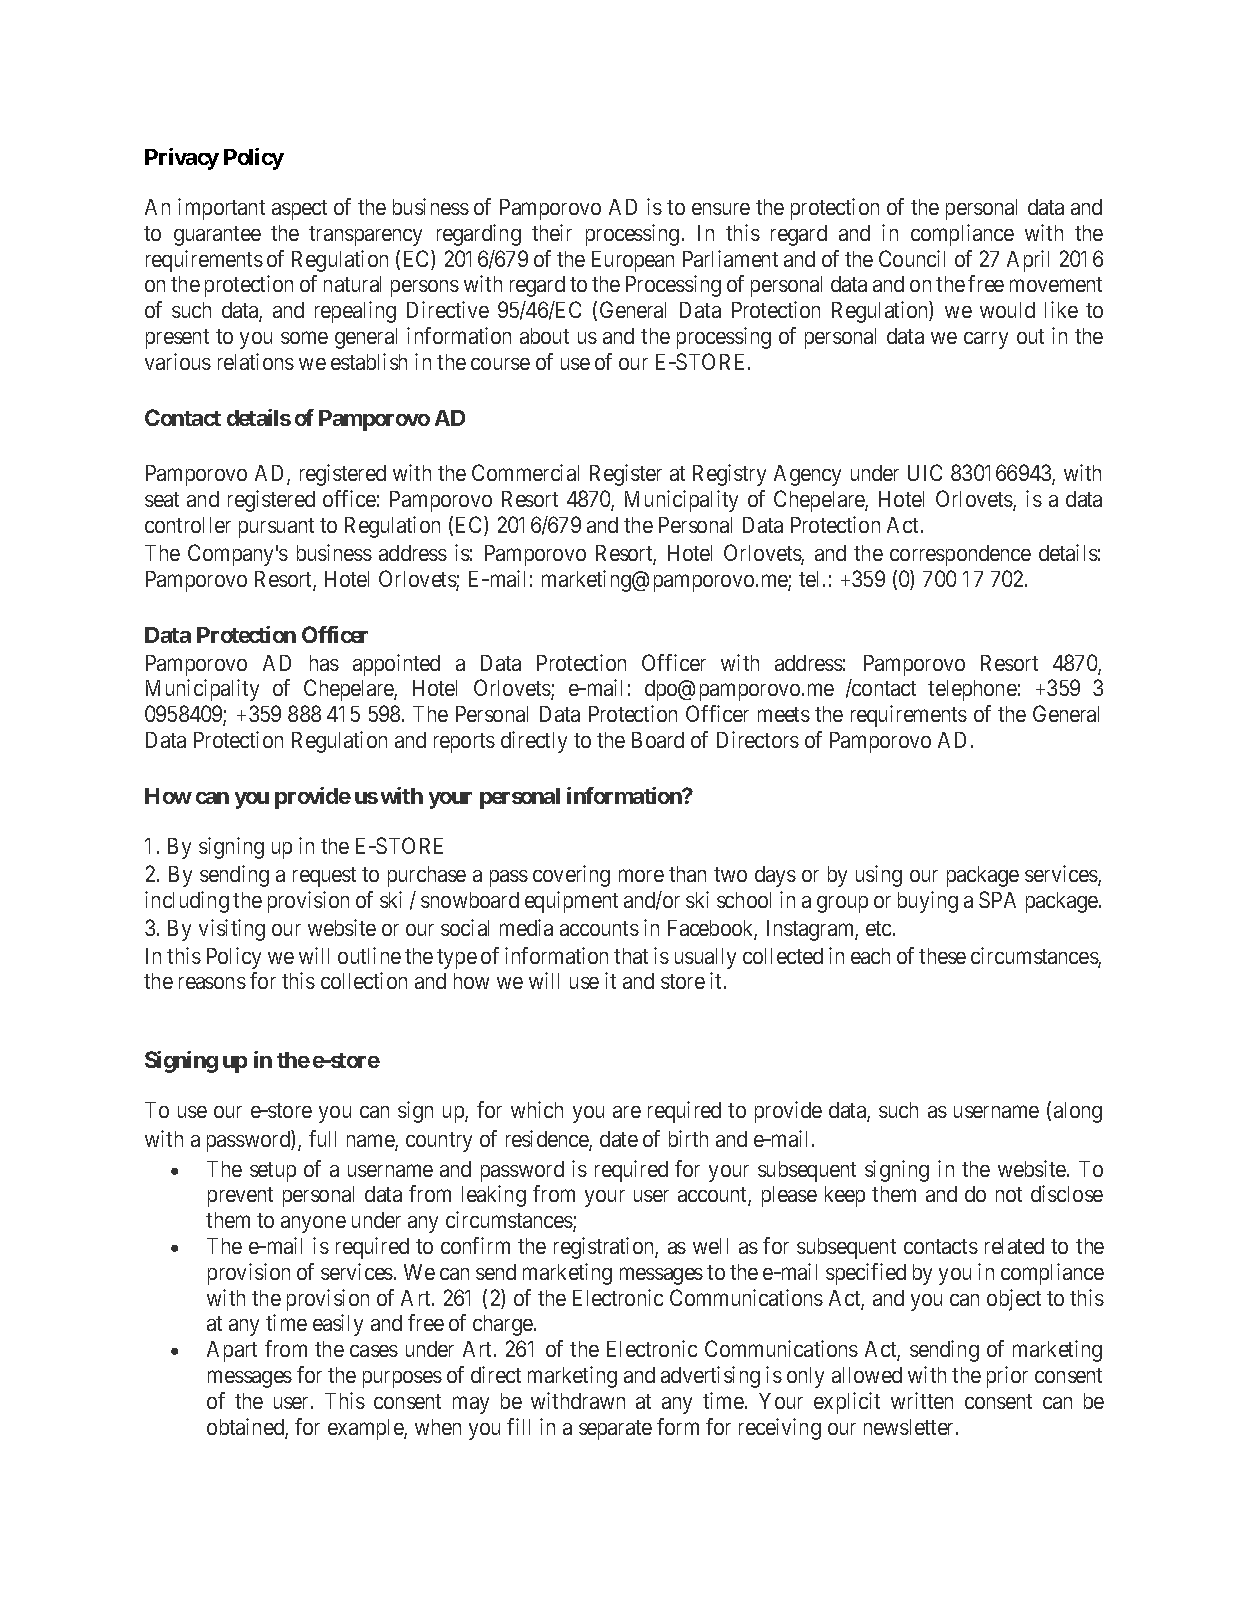 Image resolution: width=1248 pixels, height=1615 pixels. Describe the element at coordinates (232, 1351) in the screenshot. I see `Apart` at that location.
